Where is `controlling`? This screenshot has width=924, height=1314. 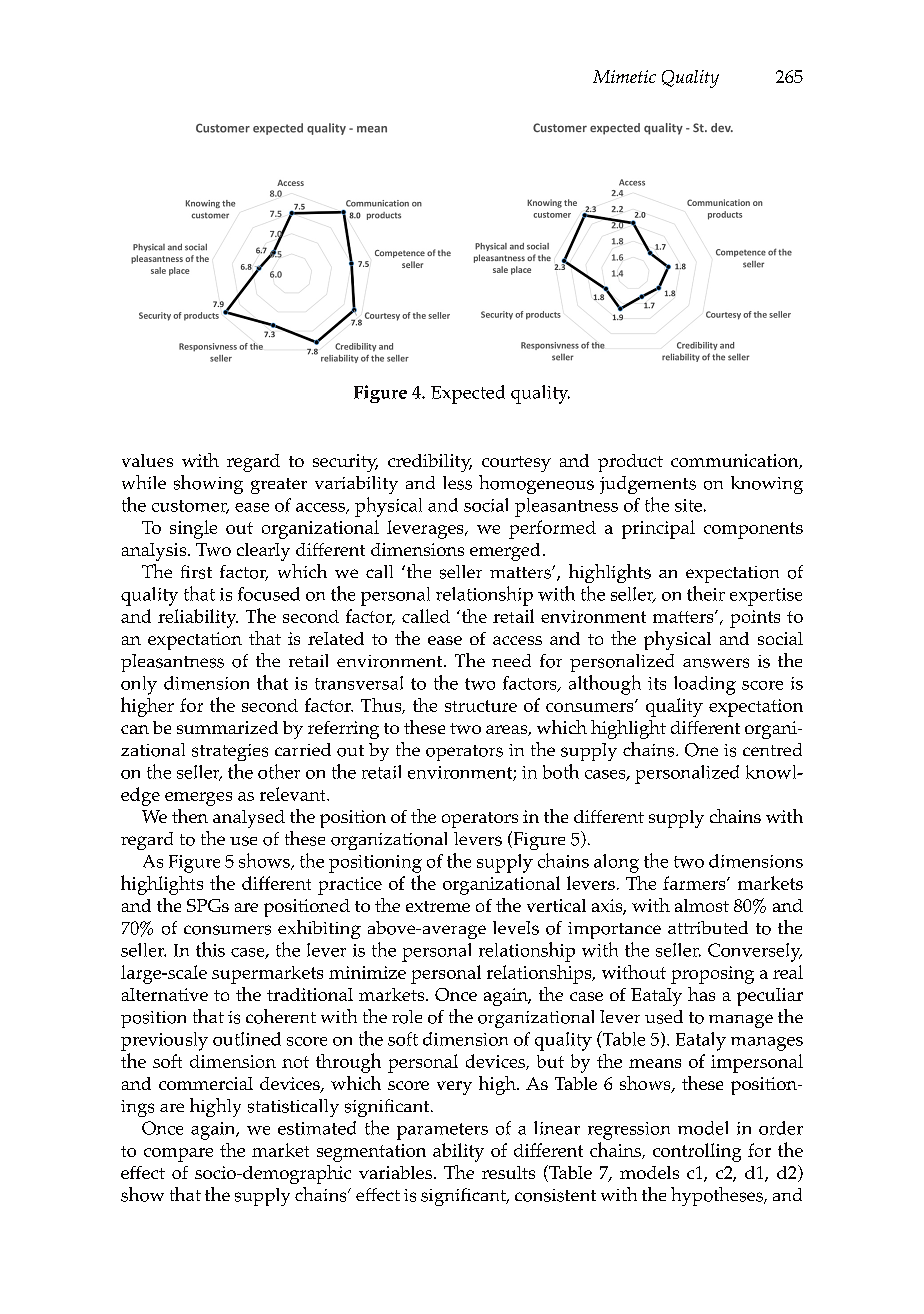
controlling is located at coordinates (697, 1152).
